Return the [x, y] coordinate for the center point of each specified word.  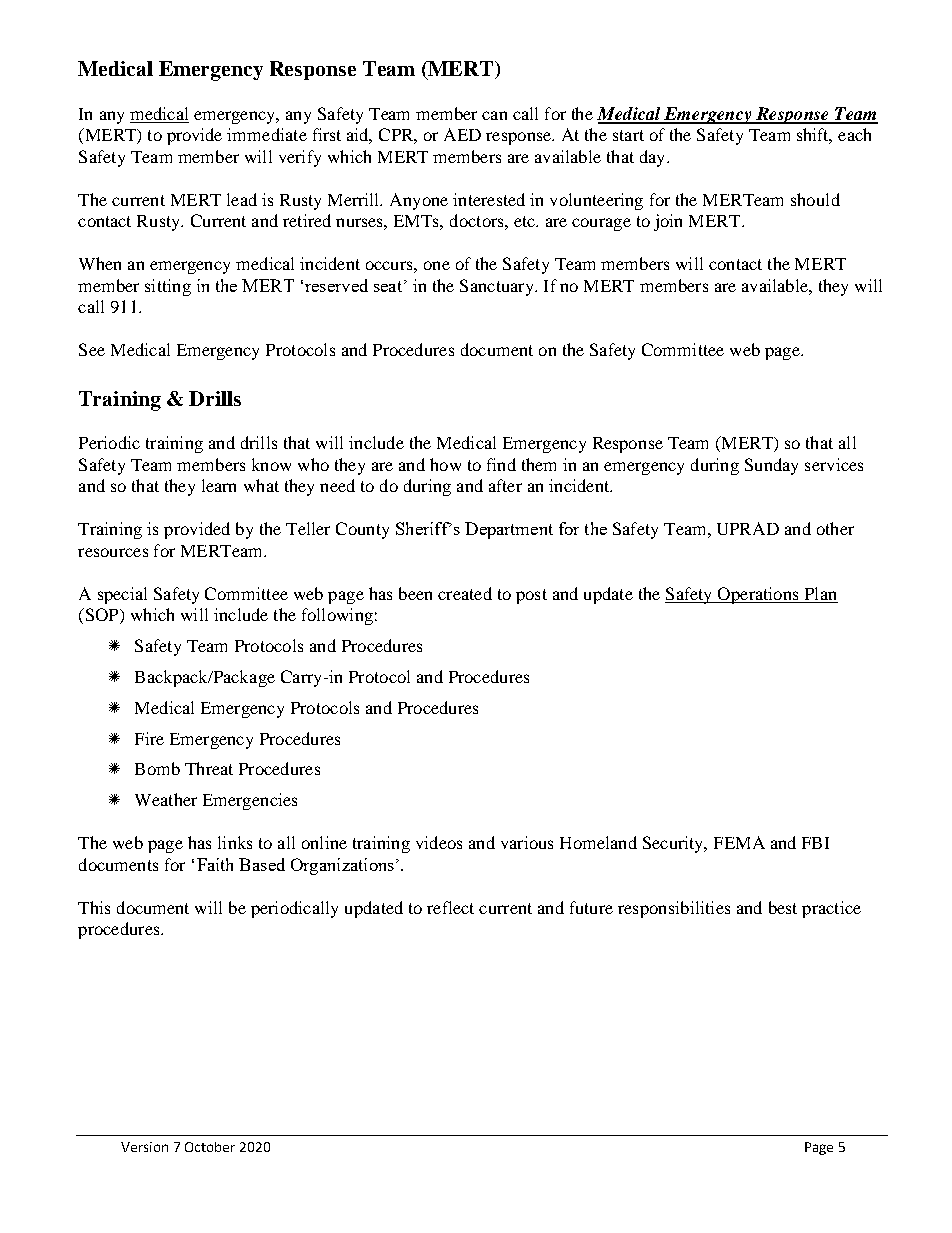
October [210, 1147]
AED [462, 134]
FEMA [739, 842]
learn [219, 485]
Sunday [771, 466]
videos [439, 842]
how [445, 464]
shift [814, 136]
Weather [166, 799]
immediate [267, 134]
